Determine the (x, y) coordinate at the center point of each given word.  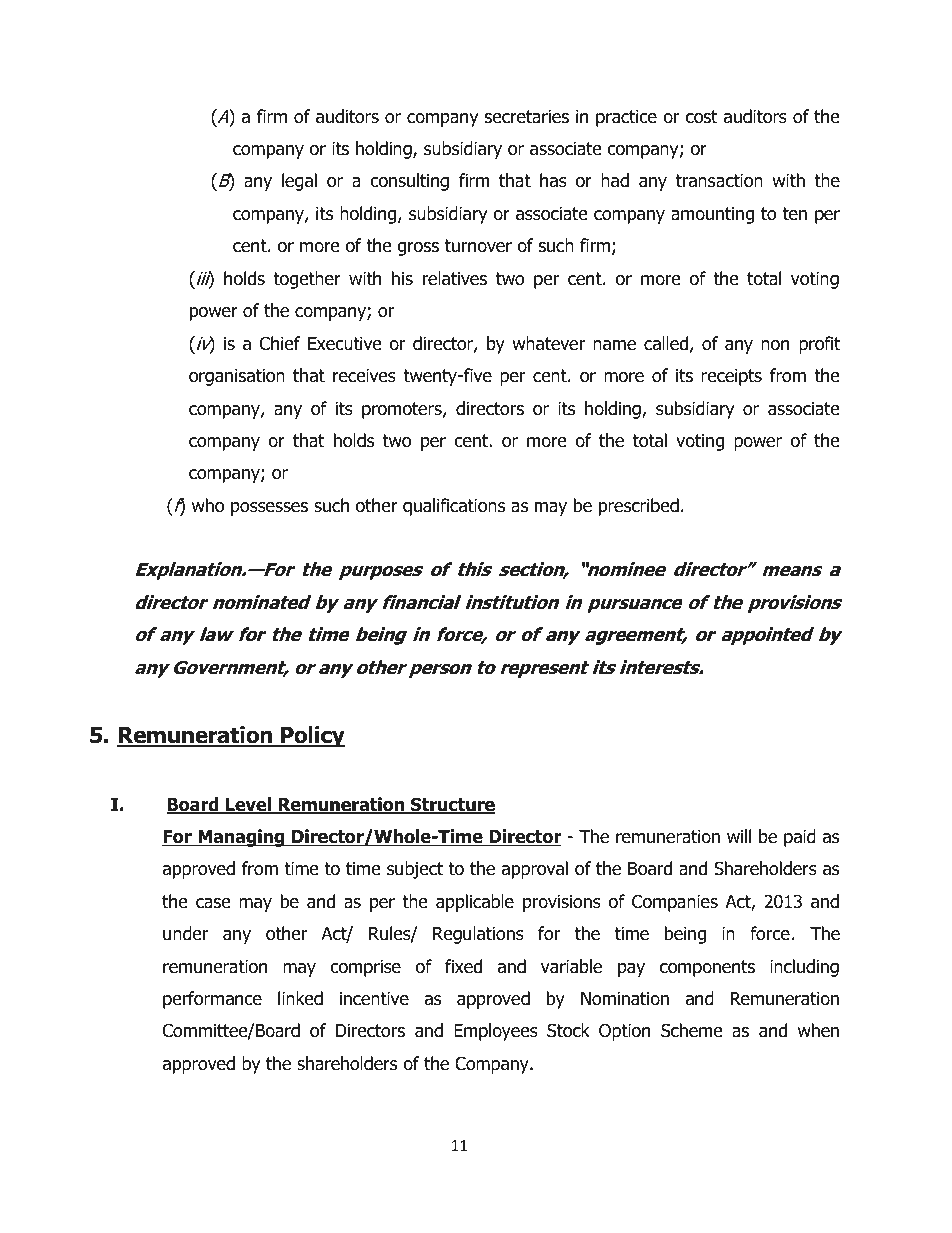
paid (800, 838)
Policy (312, 737)
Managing (241, 838)
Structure (452, 805)
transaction (719, 181)
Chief (280, 343)
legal (299, 182)
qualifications (454, 507)
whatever (548, 343)
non (775, 345)
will (739, 836)
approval (535, 870)
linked (300, 998)
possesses (269, 509)
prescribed (639, 507)
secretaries (527, 117)
